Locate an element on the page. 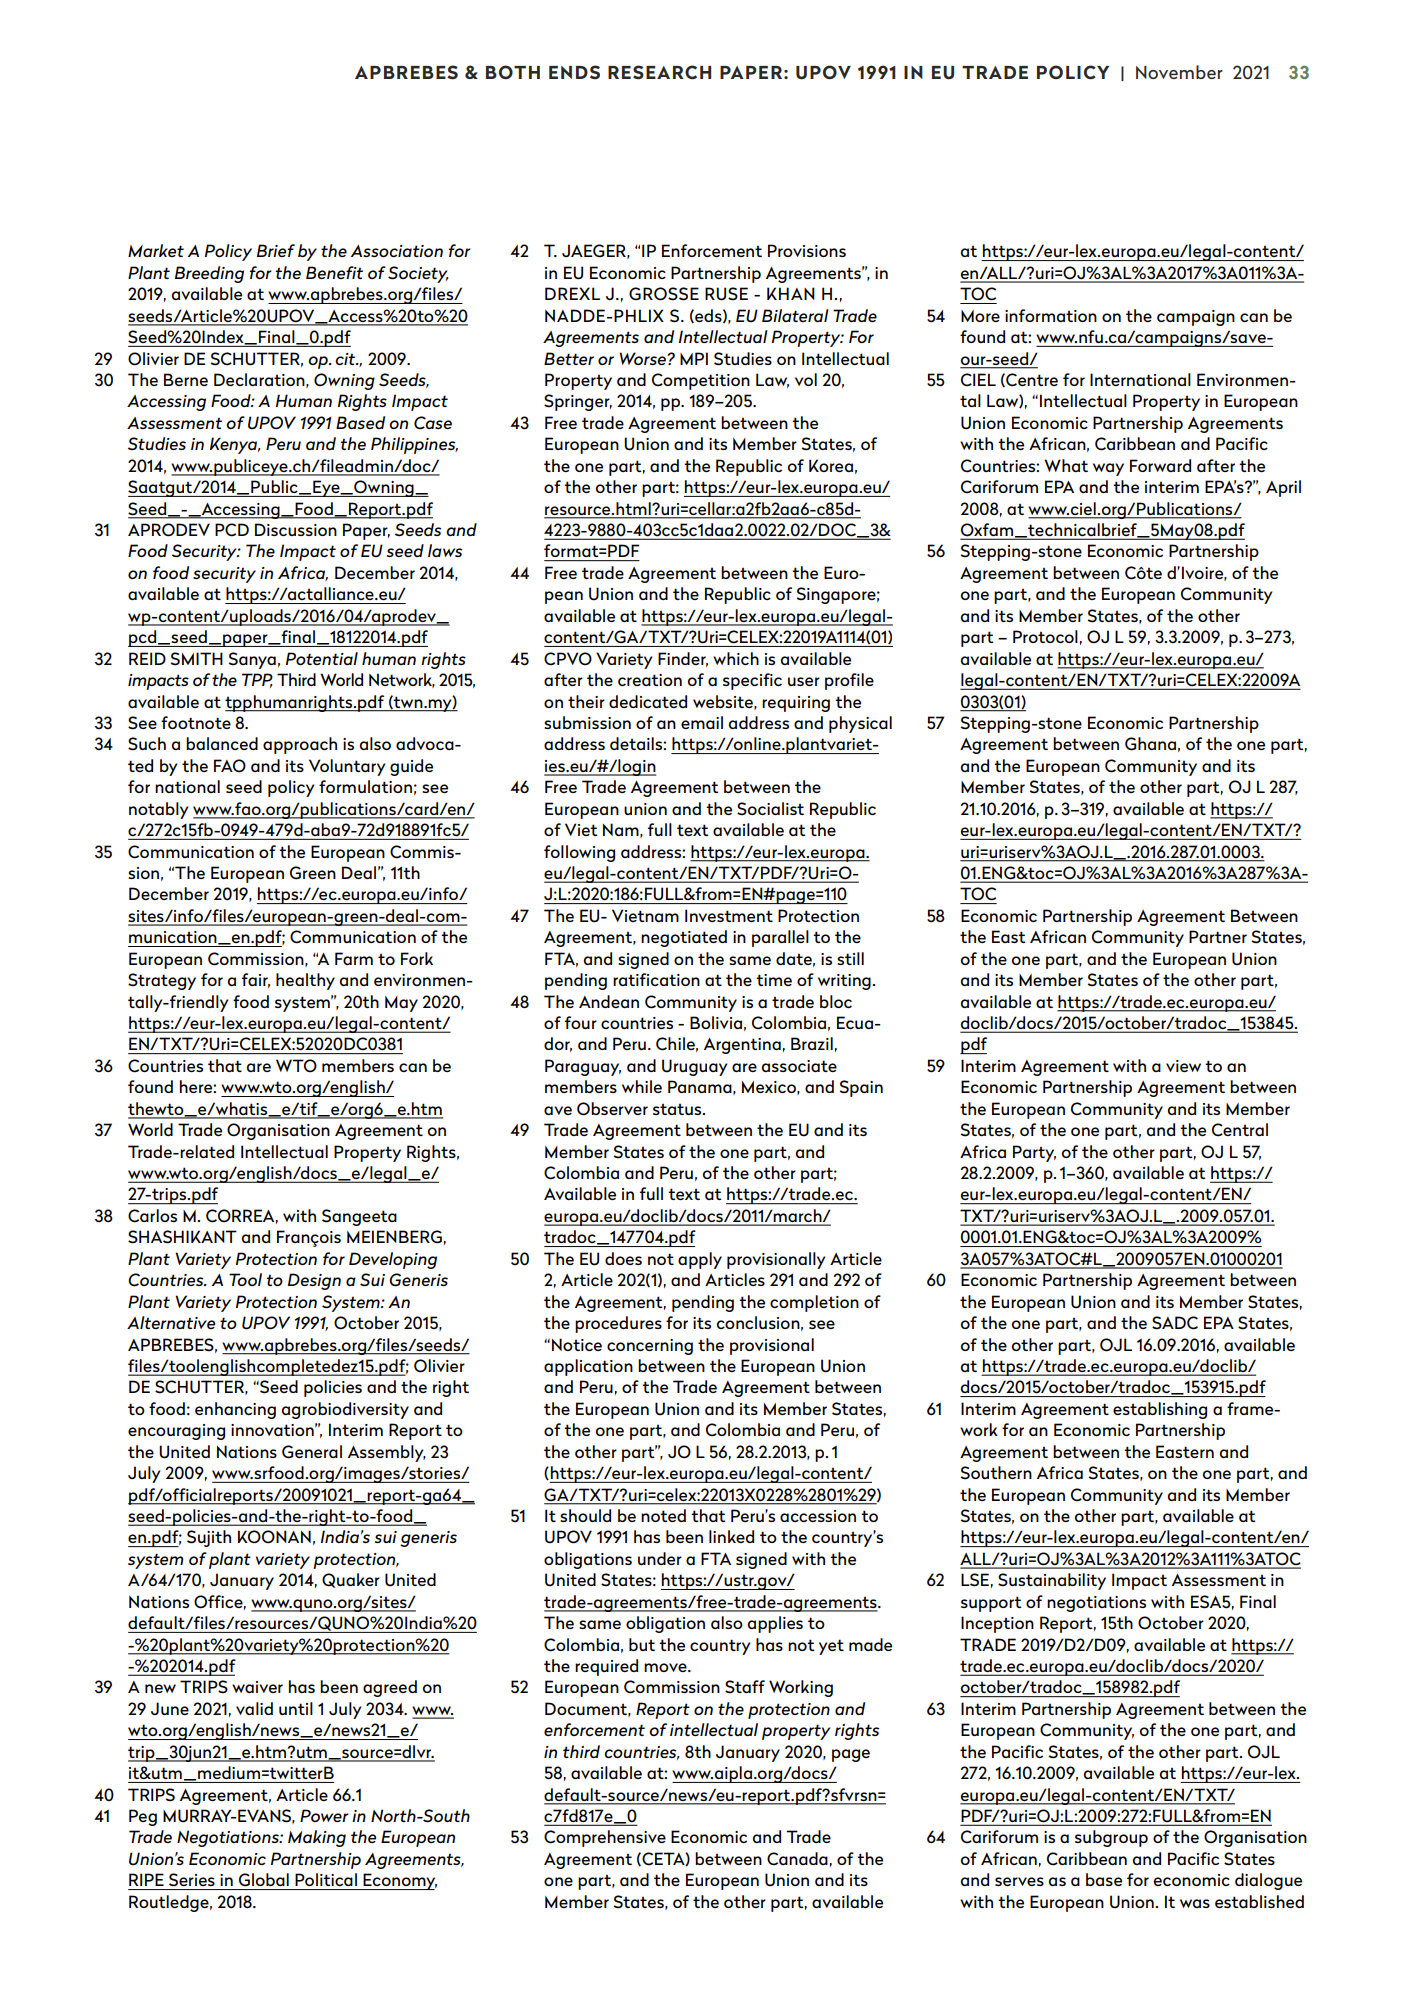 The image size is (1417, 2005). Competition is located at coordinates (701, 381).
